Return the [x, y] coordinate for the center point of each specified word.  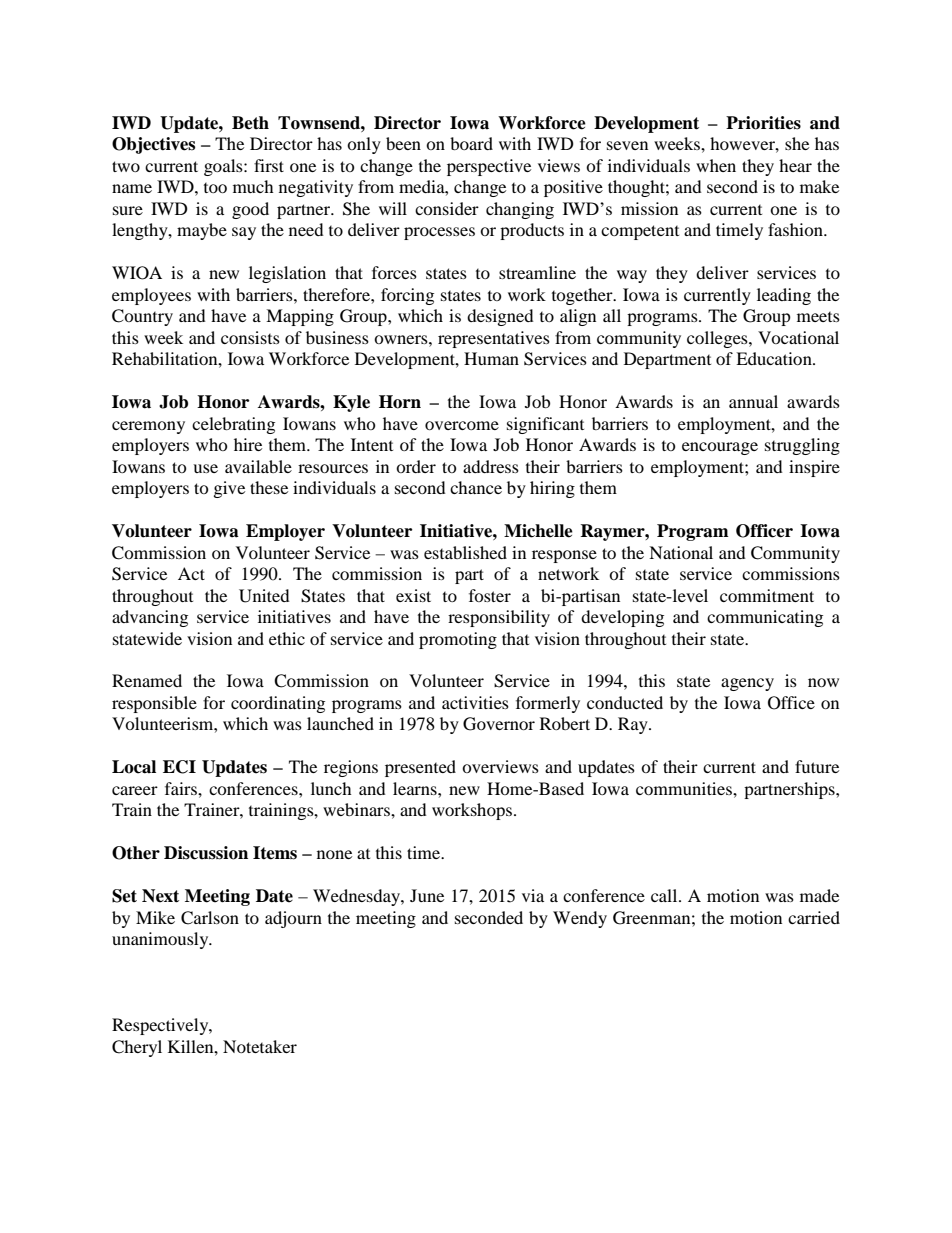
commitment [767, 595]
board [471, 143]
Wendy [580, 919]
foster [490, 595]
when [716, 165]
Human [491, 358]
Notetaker [260, 1046]
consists [250, 337]
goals [224, 167]
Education [775, 358]
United [264, 596]
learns [416, 788]
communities [685, 788]
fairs [182, 788]
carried [814, 917]
